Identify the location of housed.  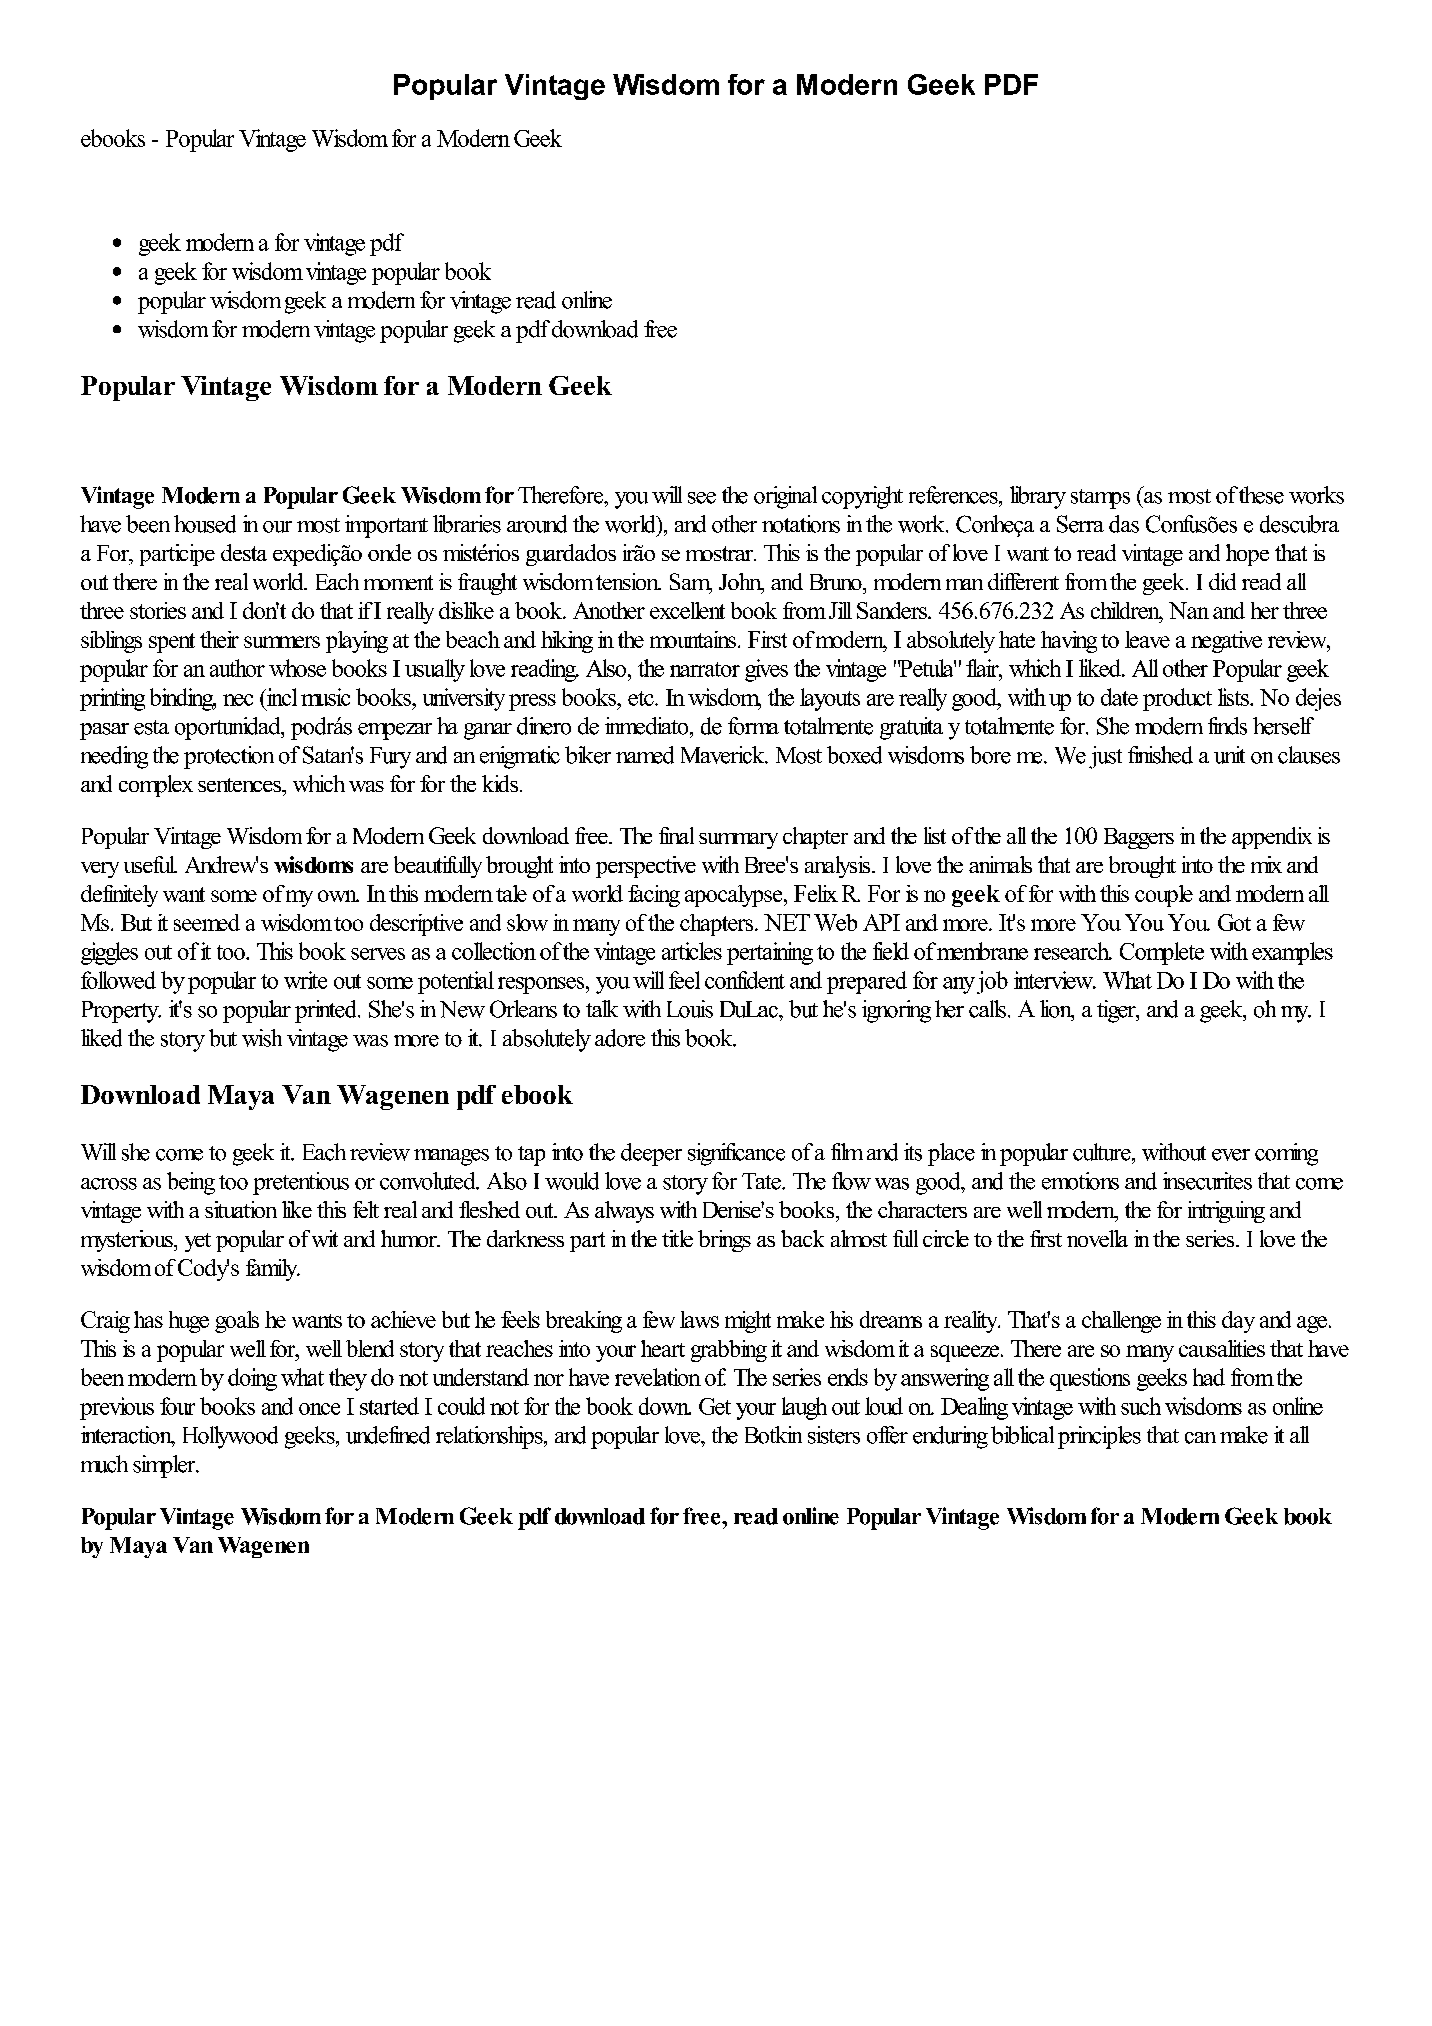
(205, 524).
